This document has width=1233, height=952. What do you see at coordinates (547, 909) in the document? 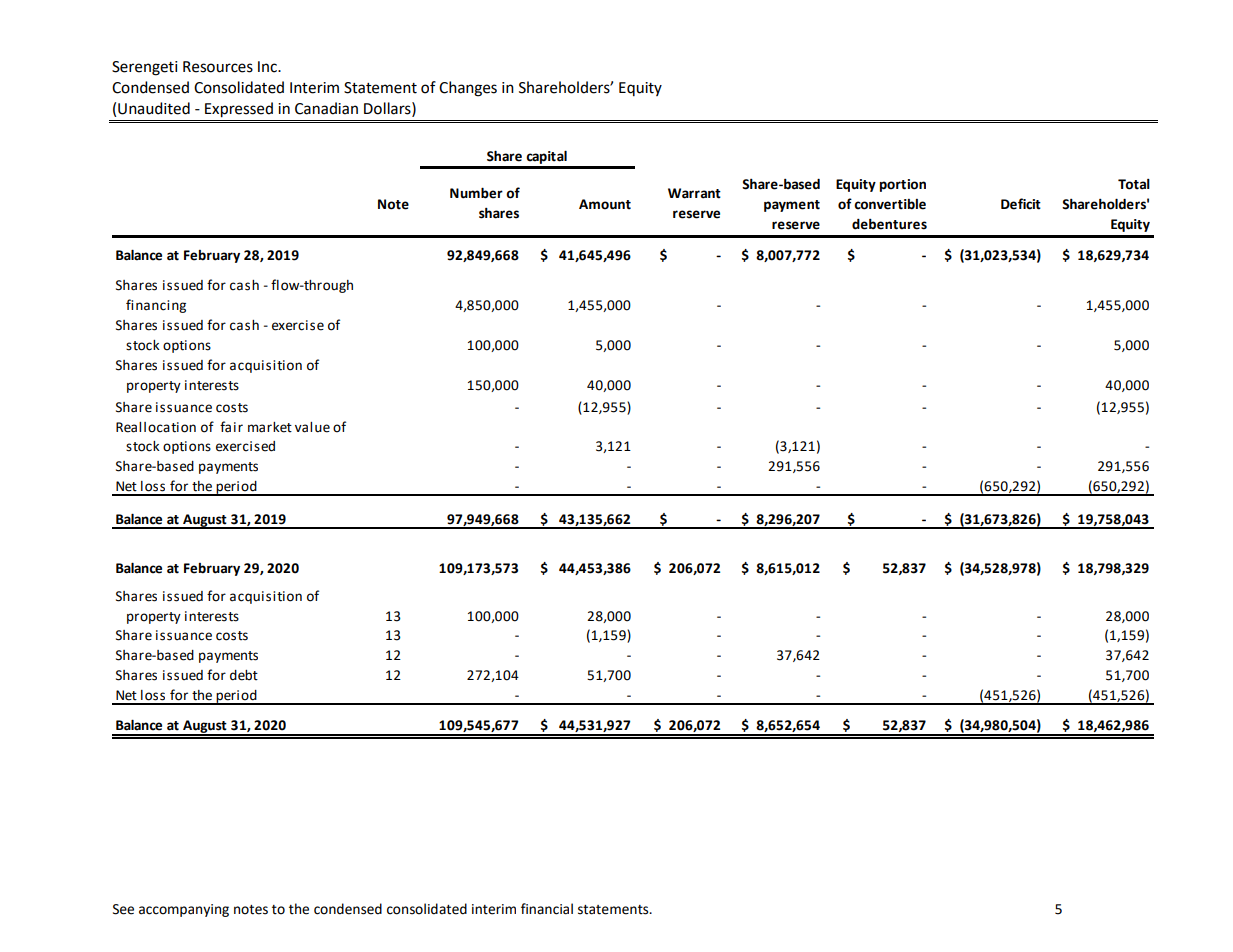
I see `financial` at bounding box center [547, 909].
